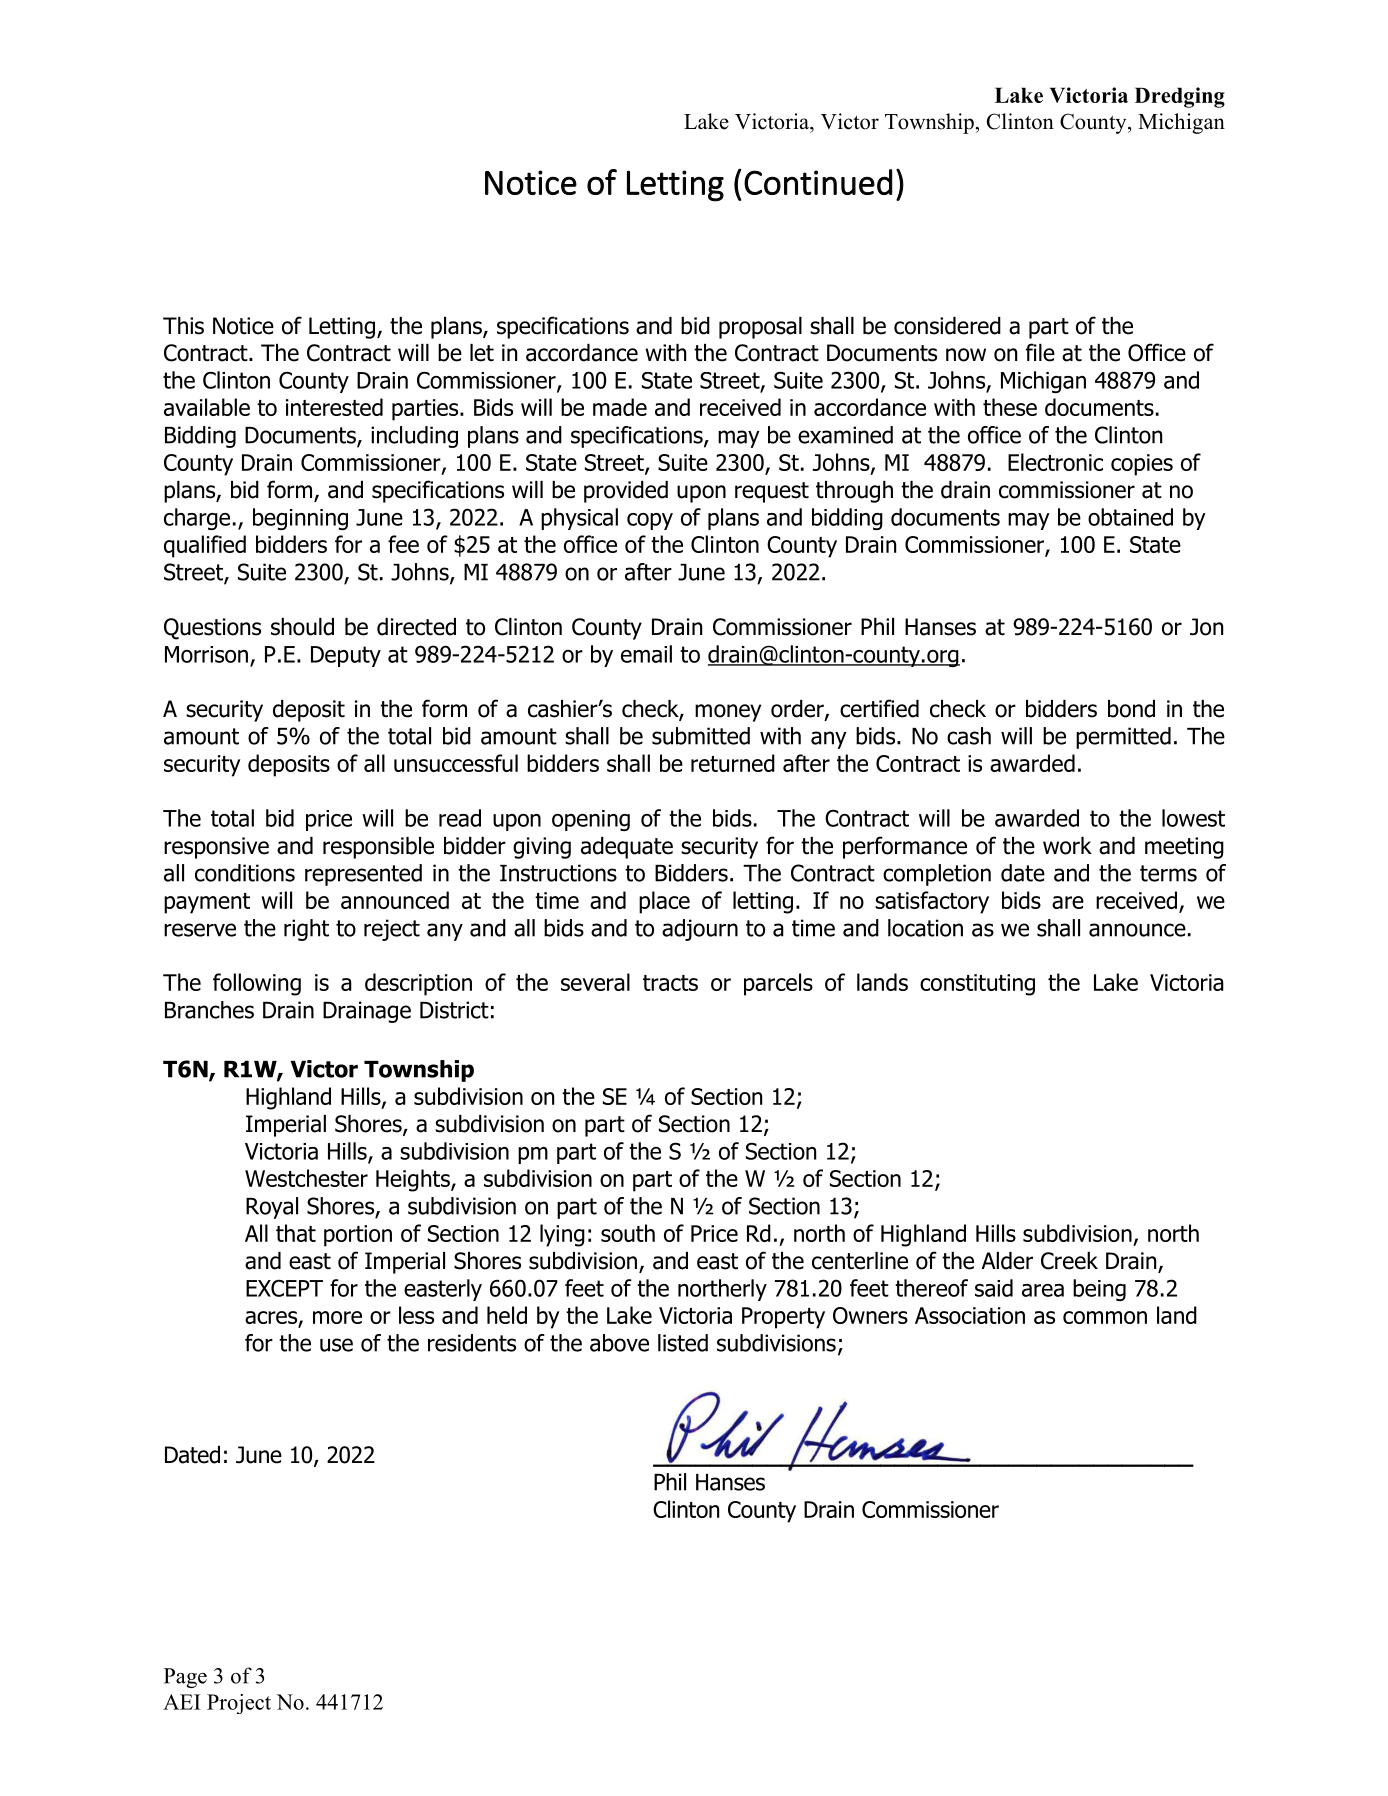  Describe the element at coordinates (239, 1704) in the screenshot. I see `Project` at that location.
